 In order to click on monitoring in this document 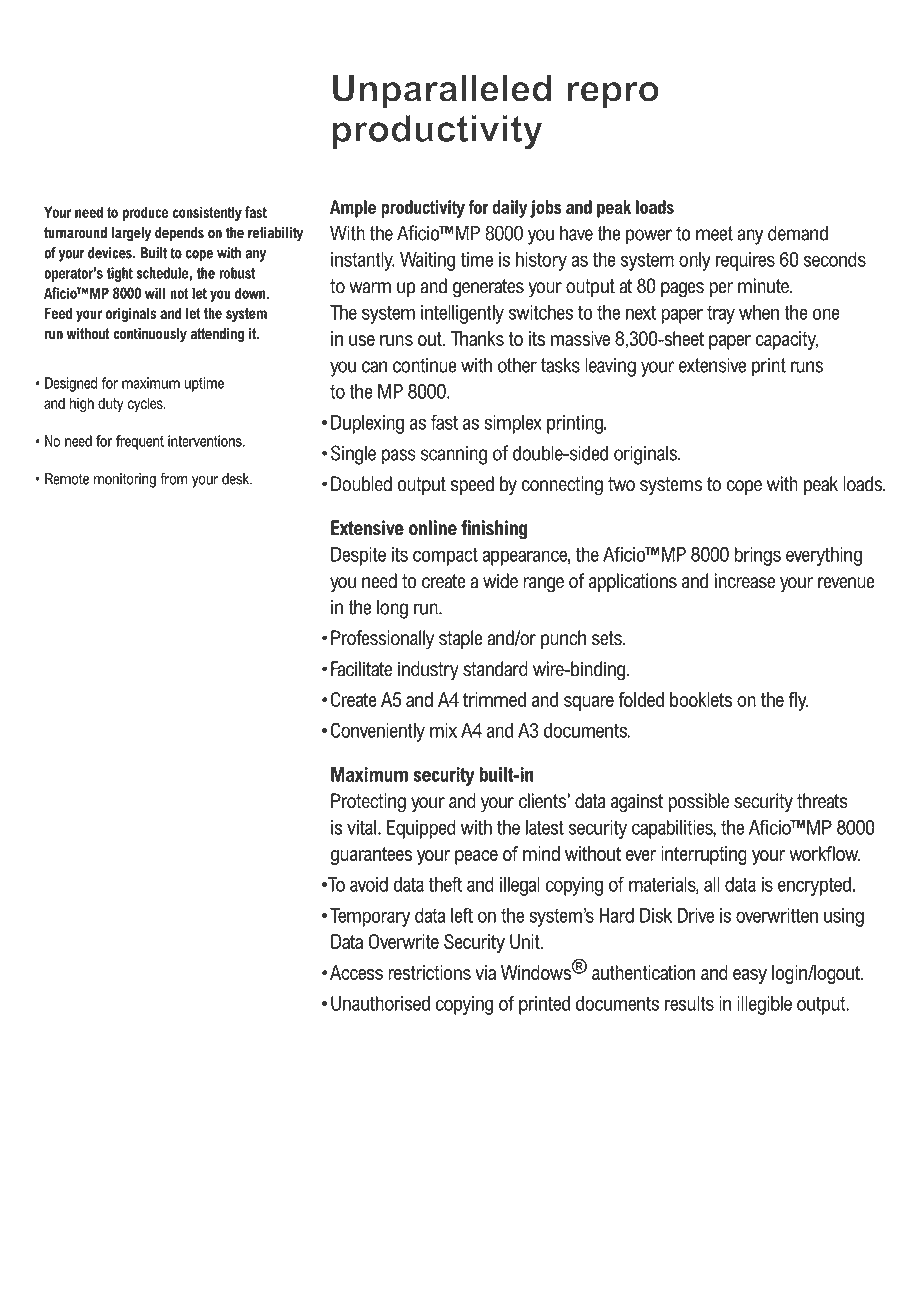, I will do `click(125, 480)`.
